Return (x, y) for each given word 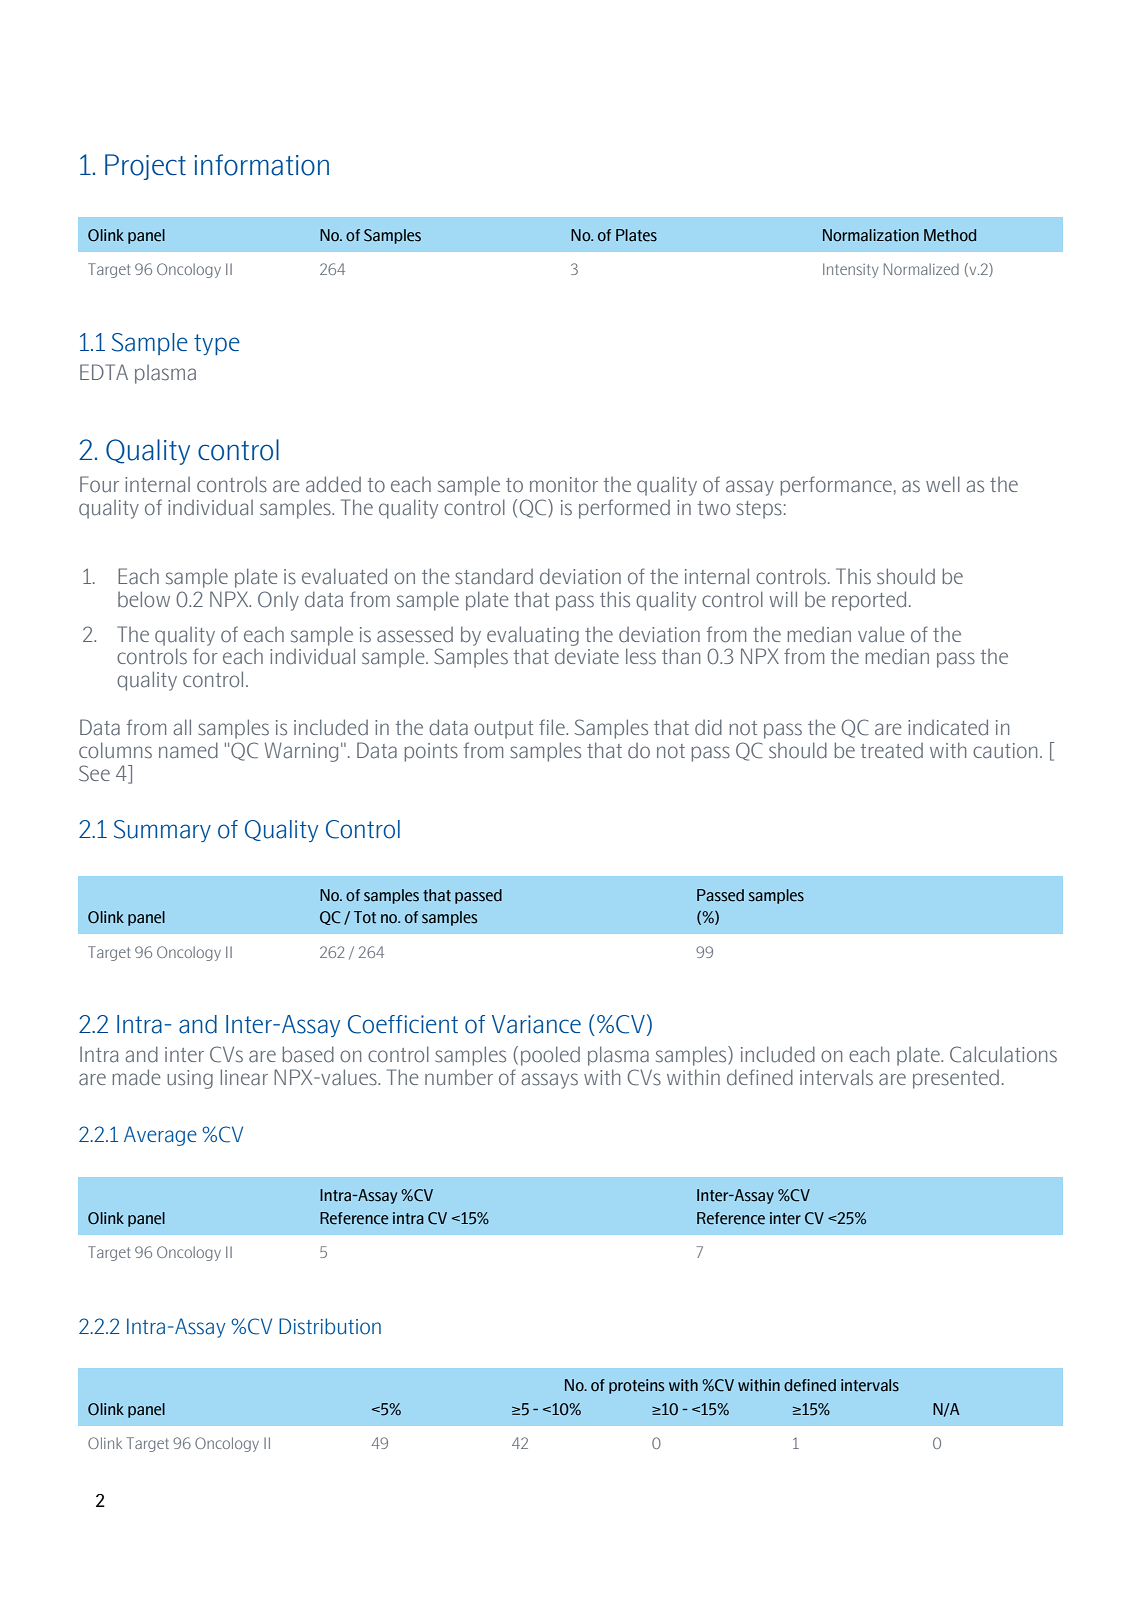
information (261, 165)
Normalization (871, 235)
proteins (636, 1386)
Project (145, 167)
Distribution (330, 1326)
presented (956, 1079)
